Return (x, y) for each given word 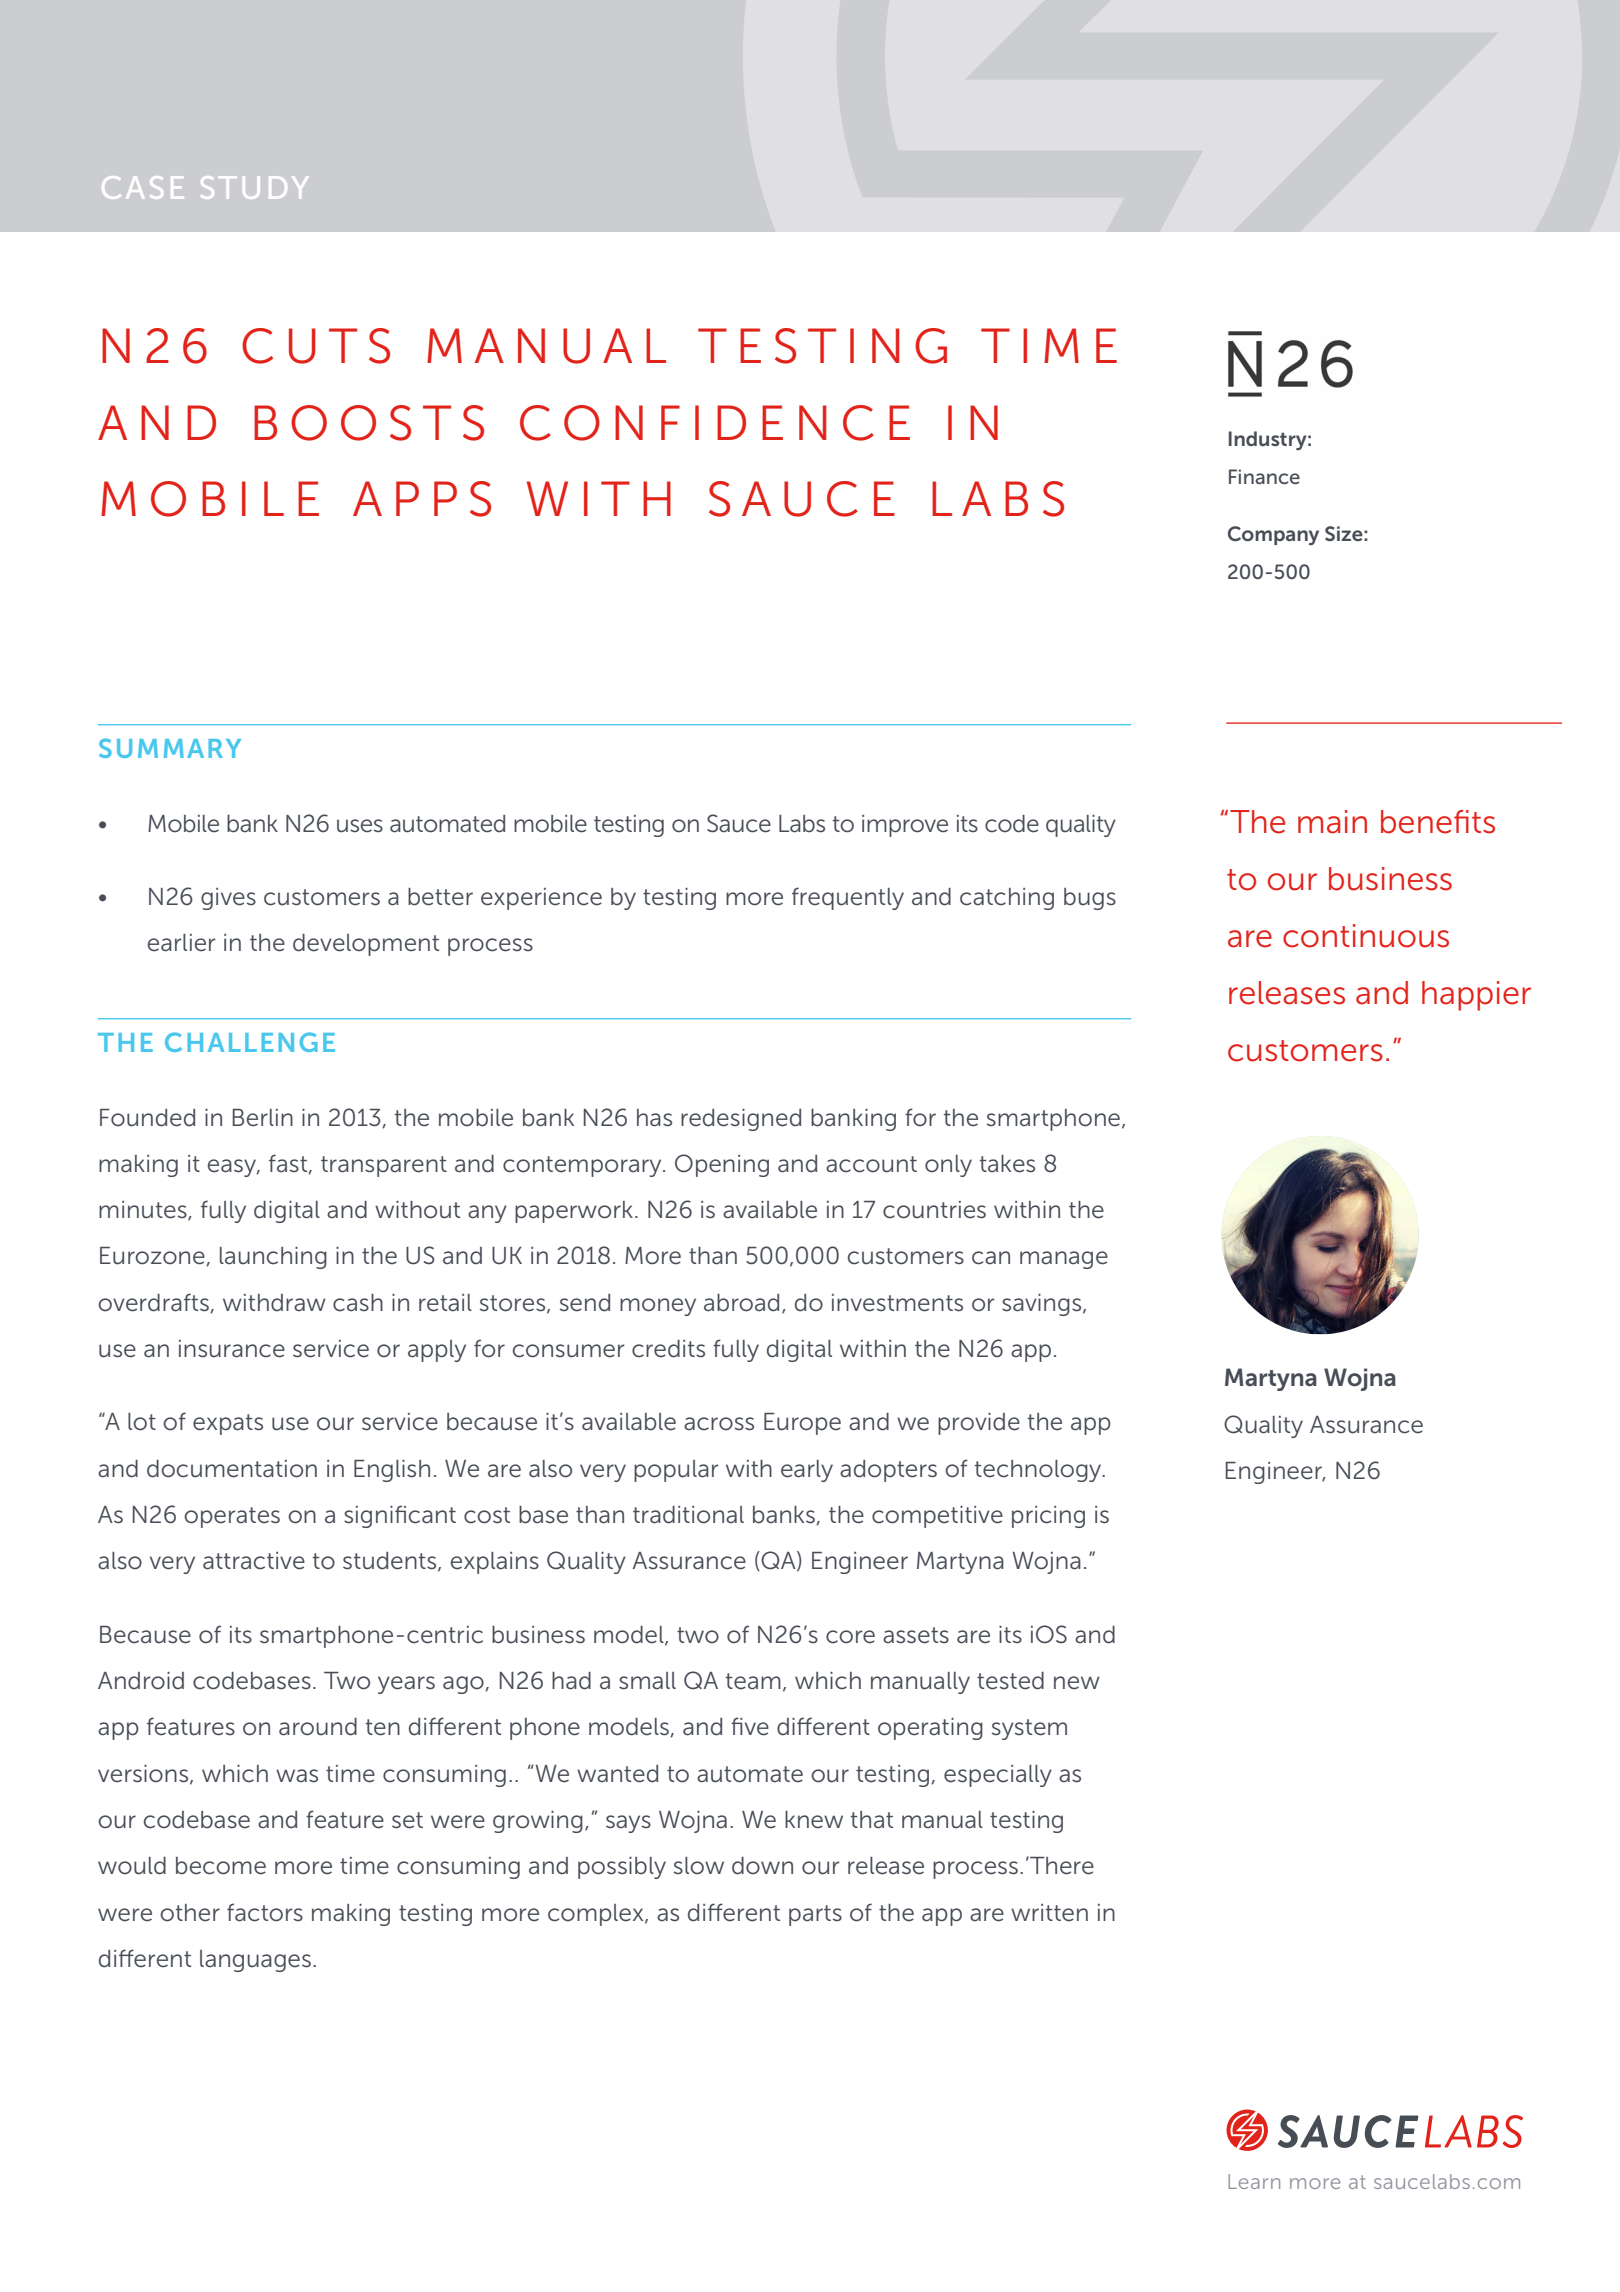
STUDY (254, 187)
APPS (422, 499)
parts (815, 1915)
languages (255, 1961)
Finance (1264, 476)
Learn (1254, 2181)
